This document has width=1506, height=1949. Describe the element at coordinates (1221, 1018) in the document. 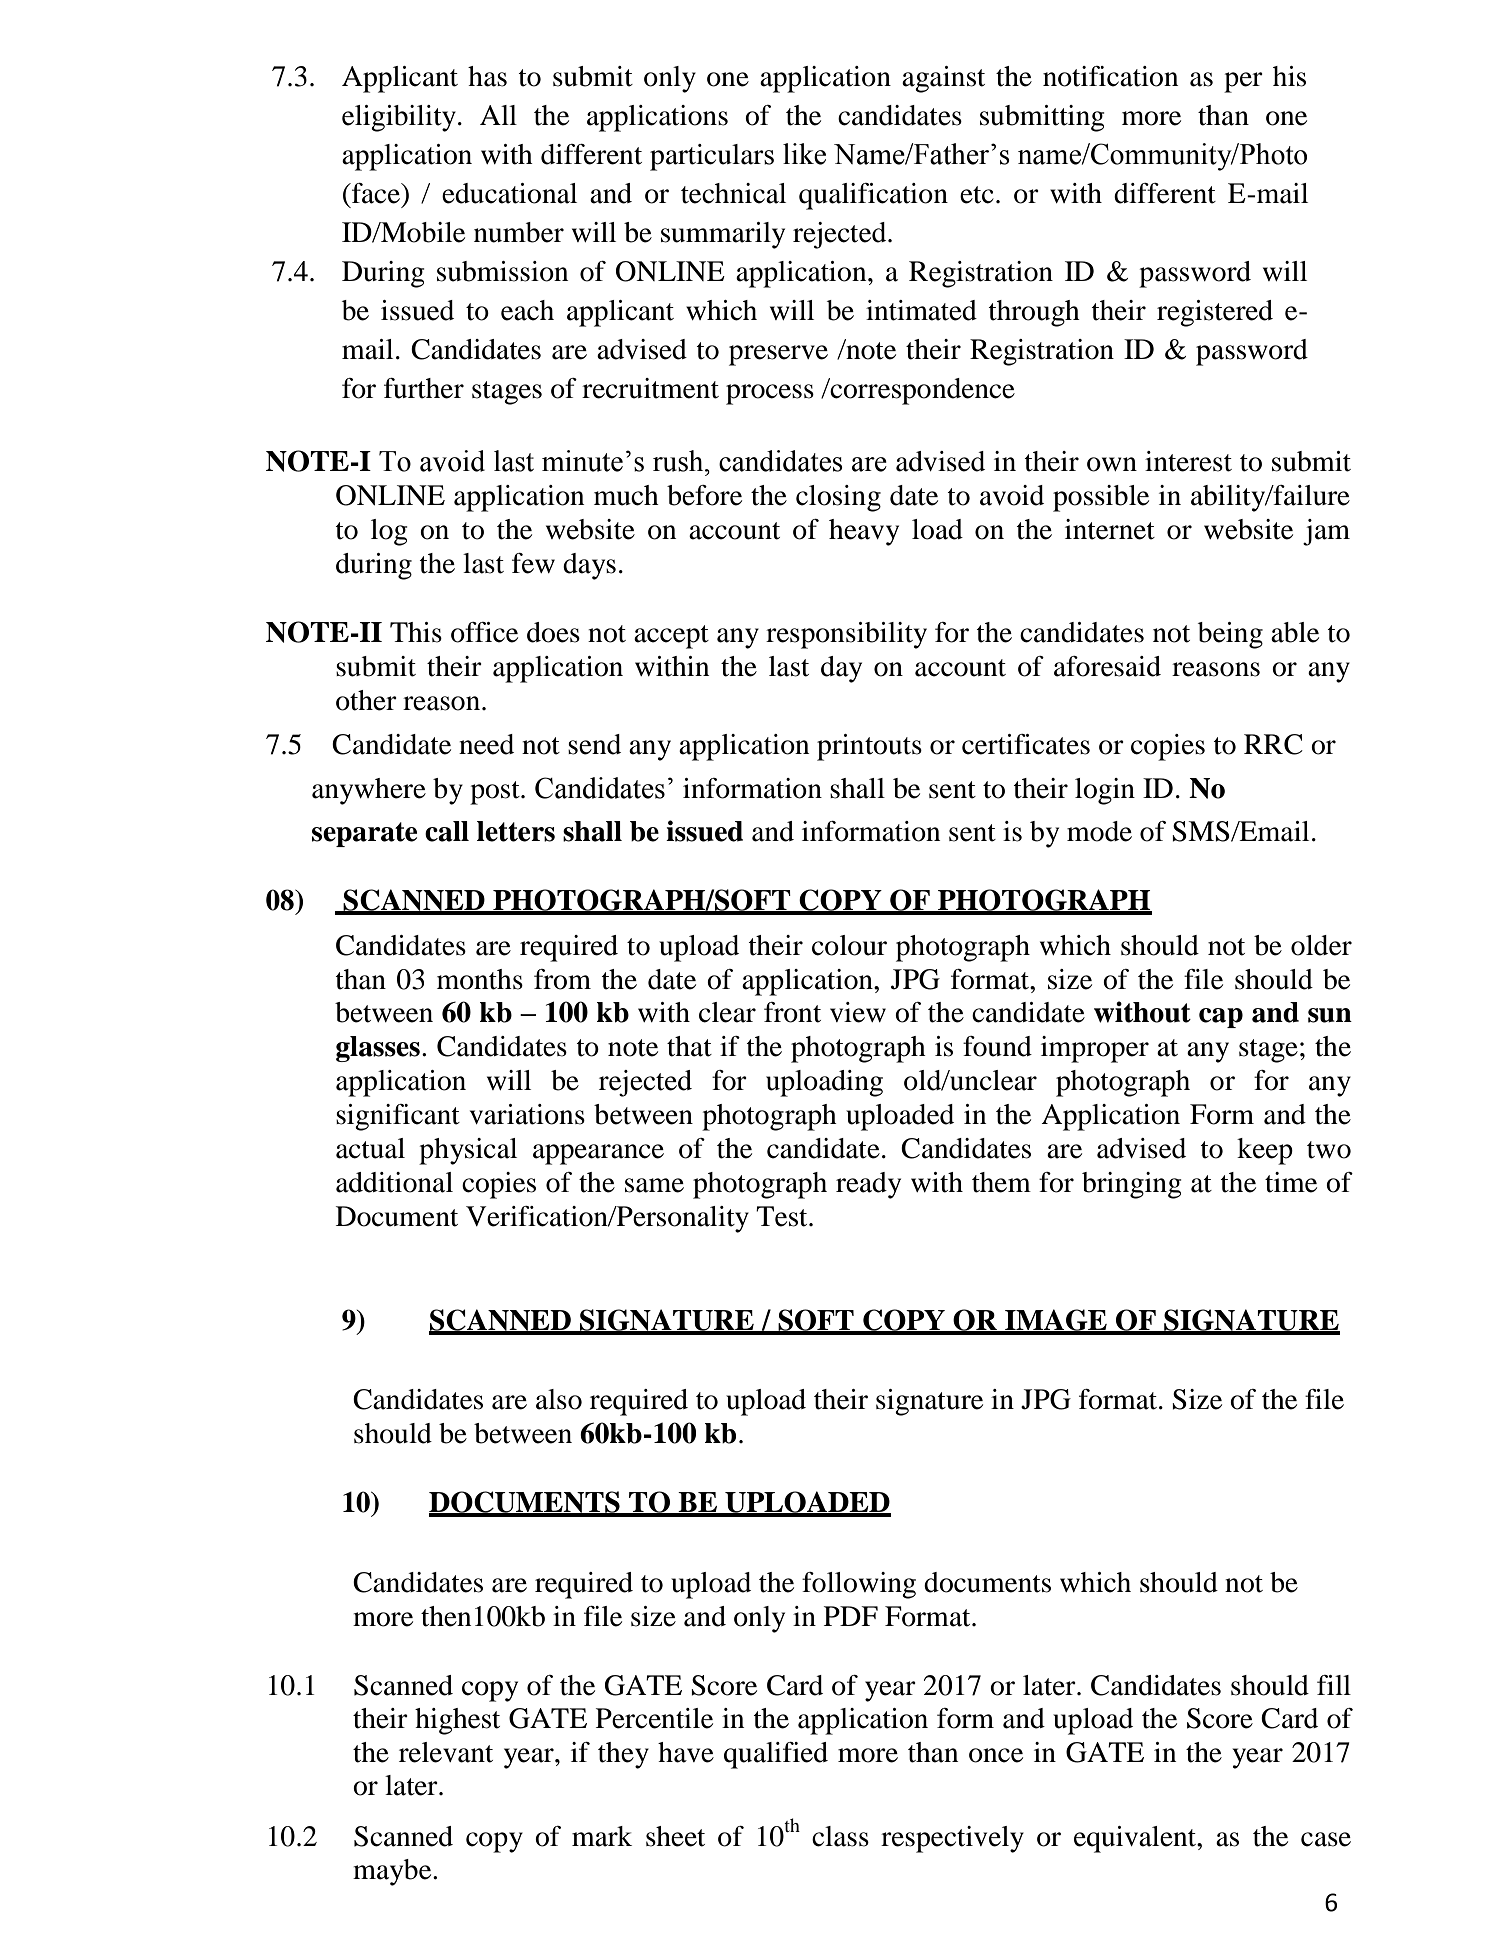

I see `cap` at that location.
